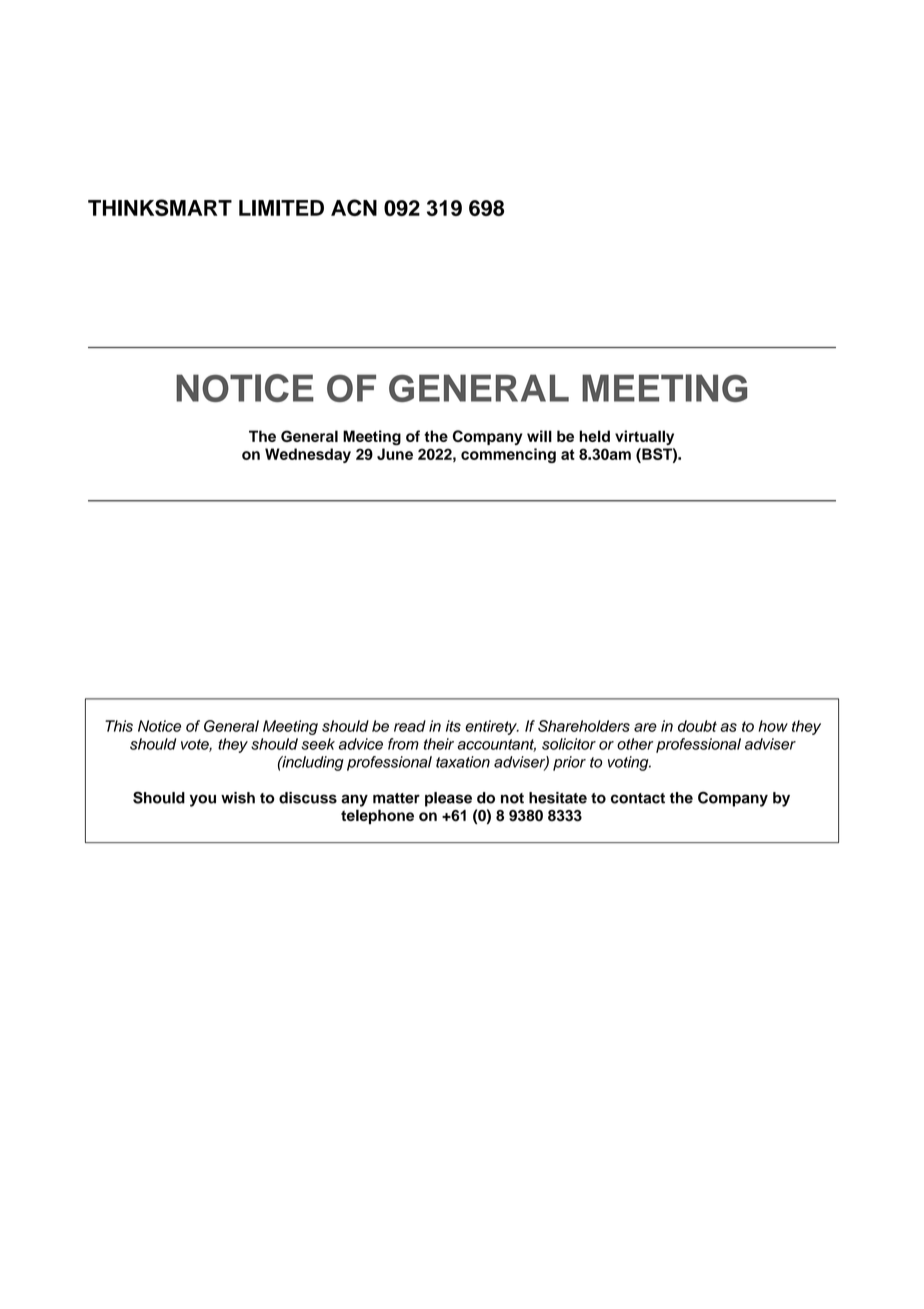 This screenshot has width=924, height=1309. What do you see at coordinates (697, 726) in the screenshot?
I see `doubt` at bounding box center [697, 726].
